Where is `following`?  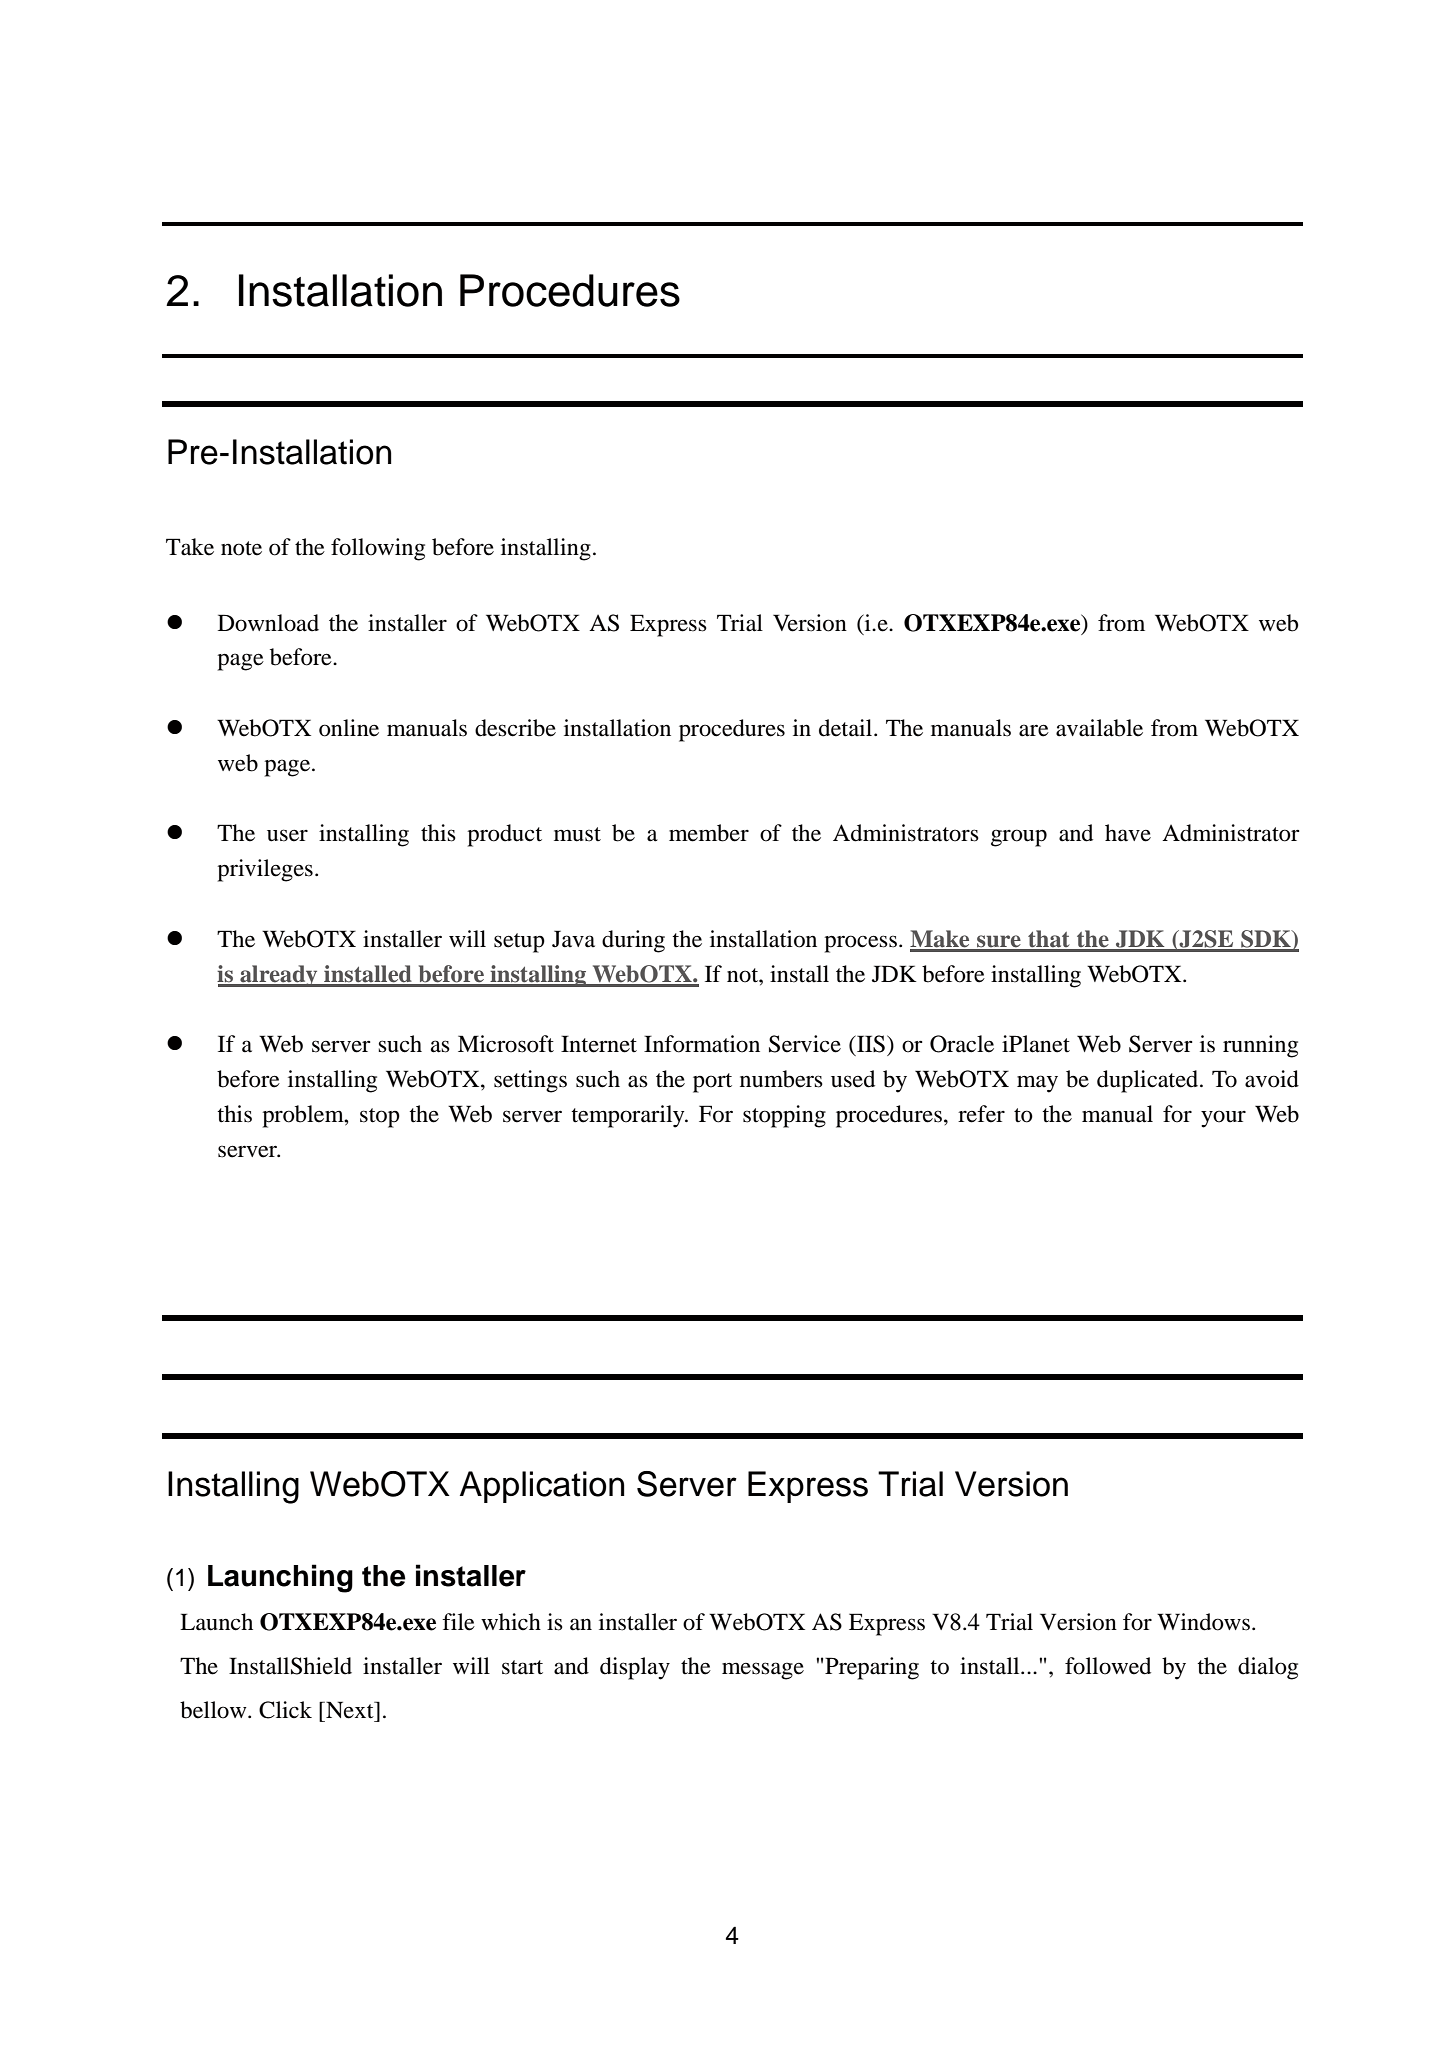
following is located at coordinates (378, 549).
